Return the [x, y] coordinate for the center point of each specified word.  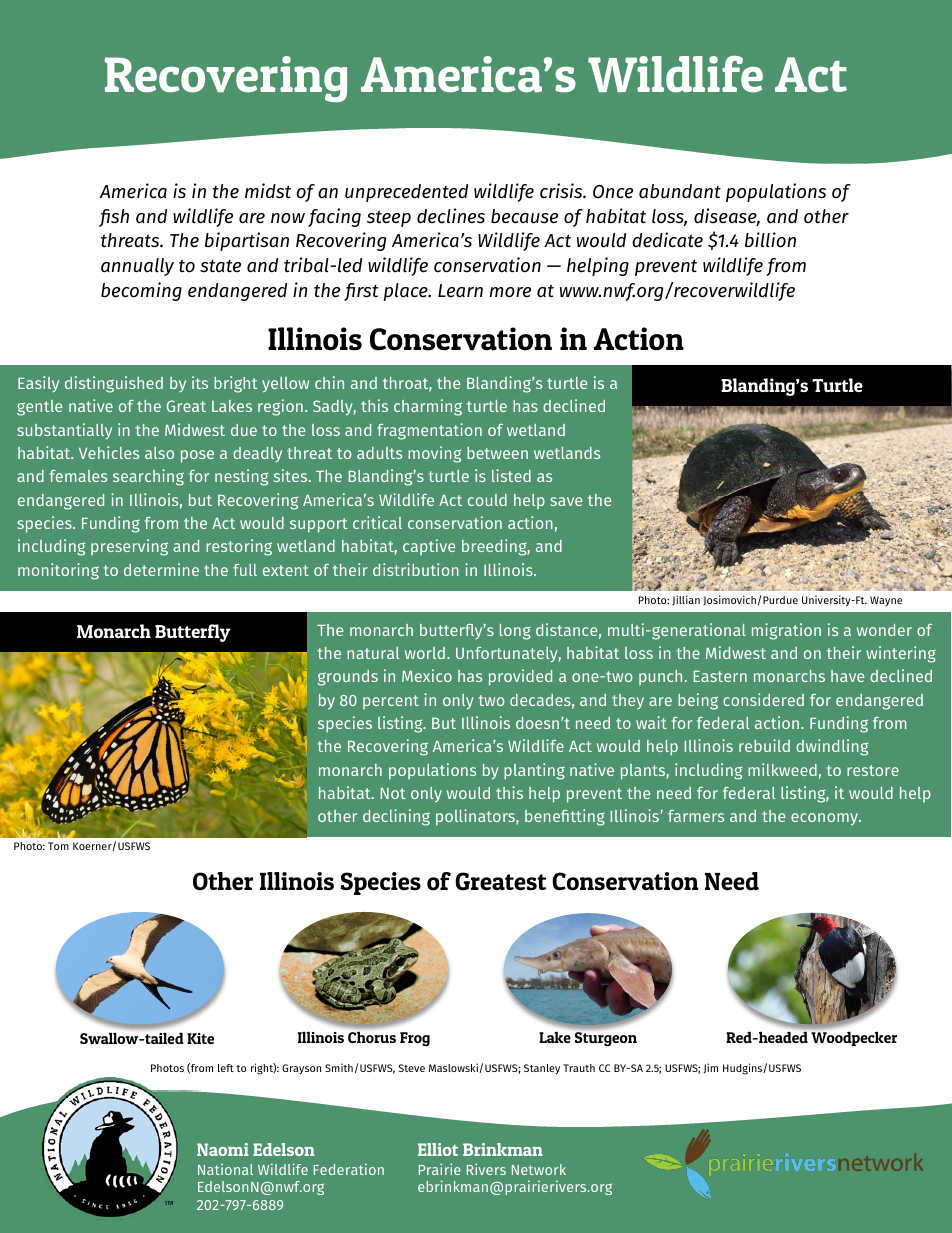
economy [826, 819]
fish [114, 218]
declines [451, 216]
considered [763, 699]
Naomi [223, 1149]
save [566, 501]
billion [770, 240]
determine [161, 569]
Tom [58, 846]
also [159, 453]
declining [396, 817]
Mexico [427, 675]
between [497, 453]
